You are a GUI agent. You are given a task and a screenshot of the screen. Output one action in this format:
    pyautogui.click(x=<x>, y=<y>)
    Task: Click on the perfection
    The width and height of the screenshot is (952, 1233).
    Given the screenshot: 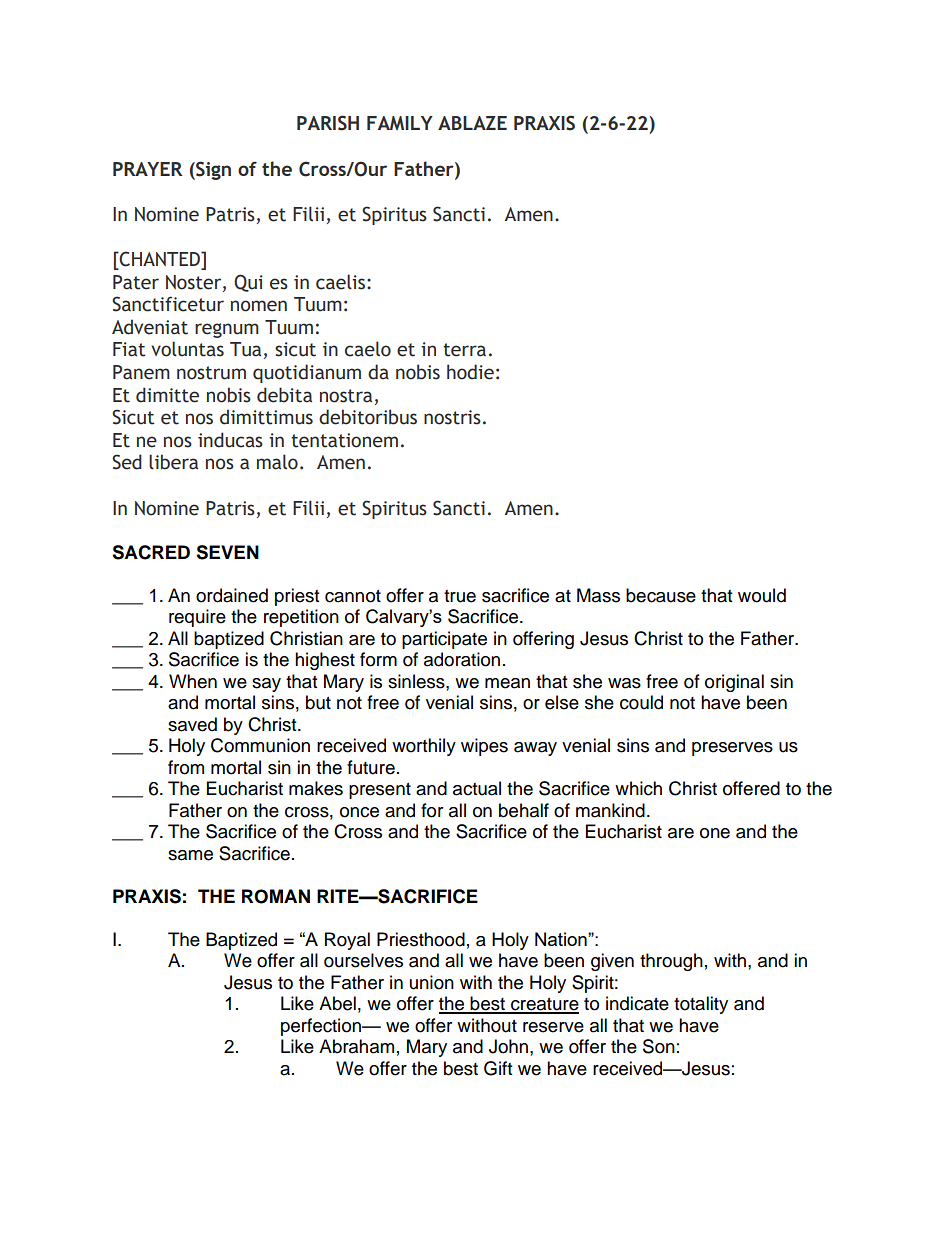 What is the action you would take?
    pyautogui.click(x=322, y=1027)
